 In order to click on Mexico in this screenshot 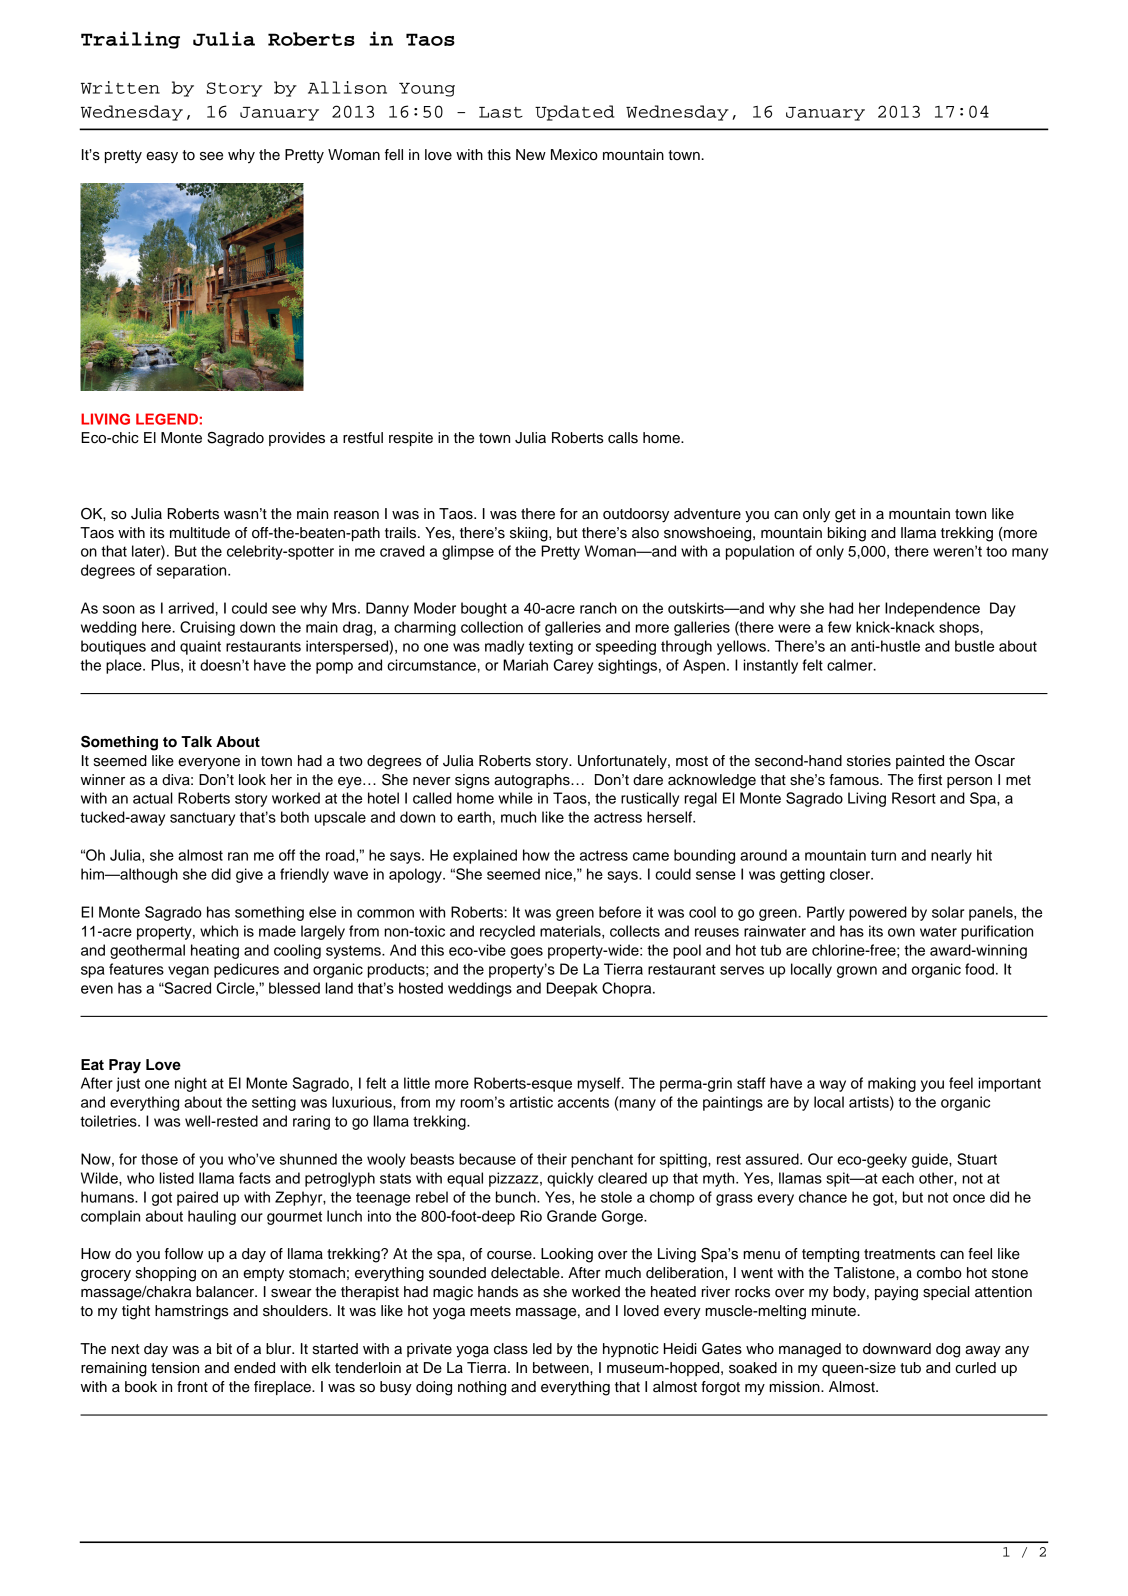, I will do `click(574, 155)`.
